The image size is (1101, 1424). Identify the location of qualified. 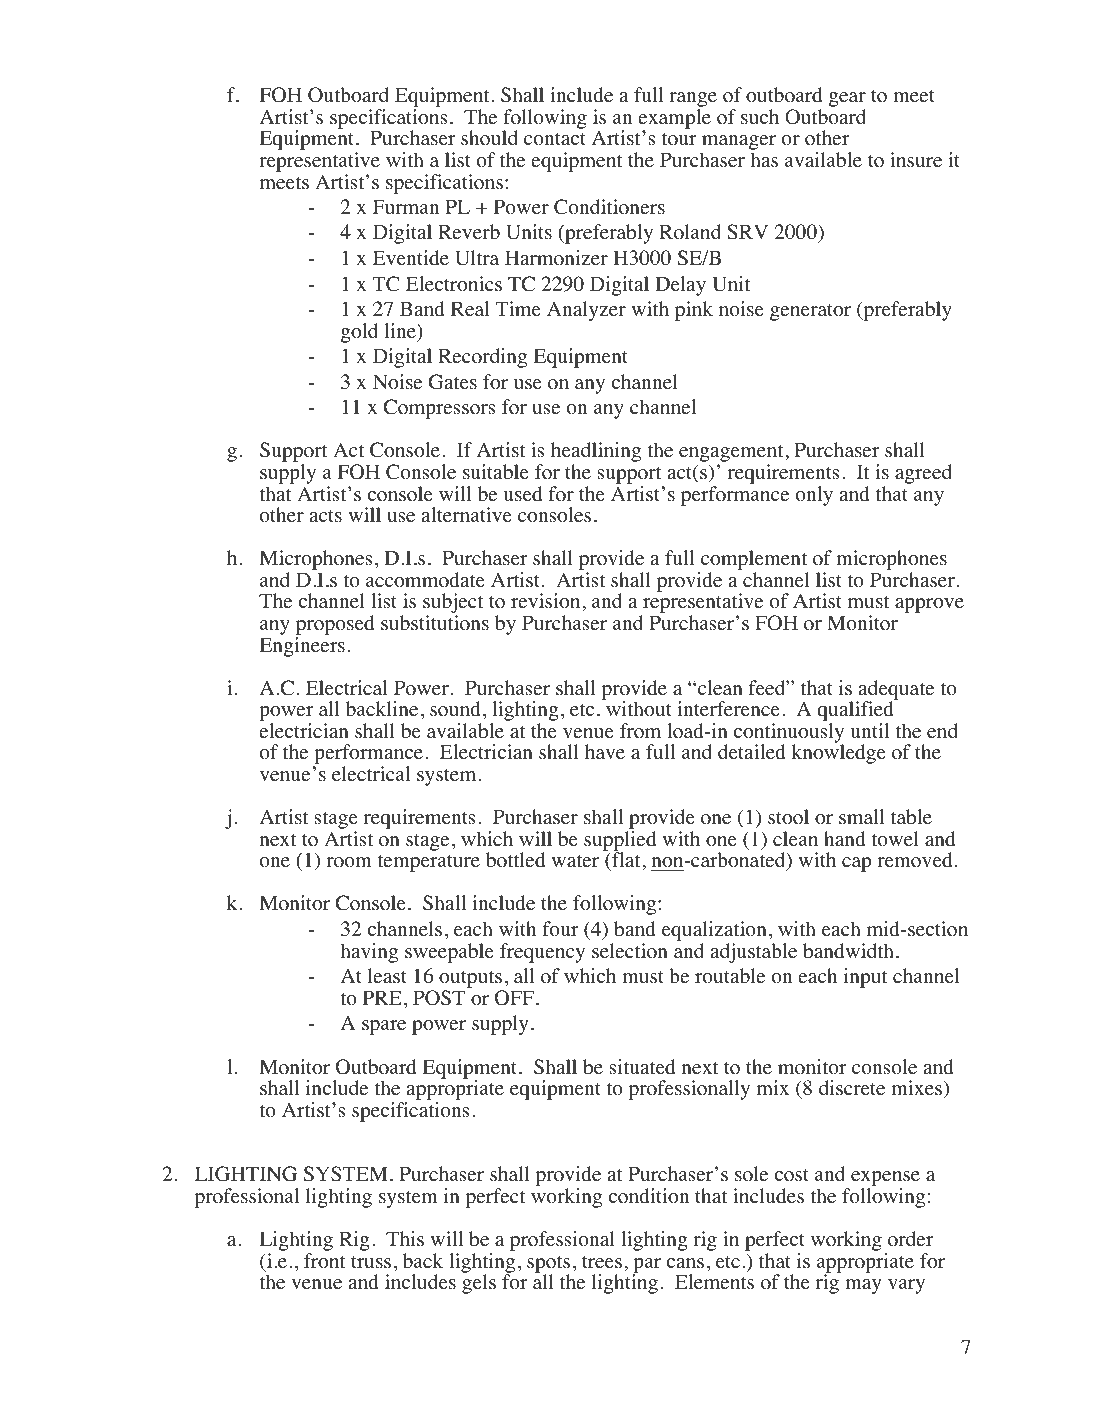
(855, 712).
